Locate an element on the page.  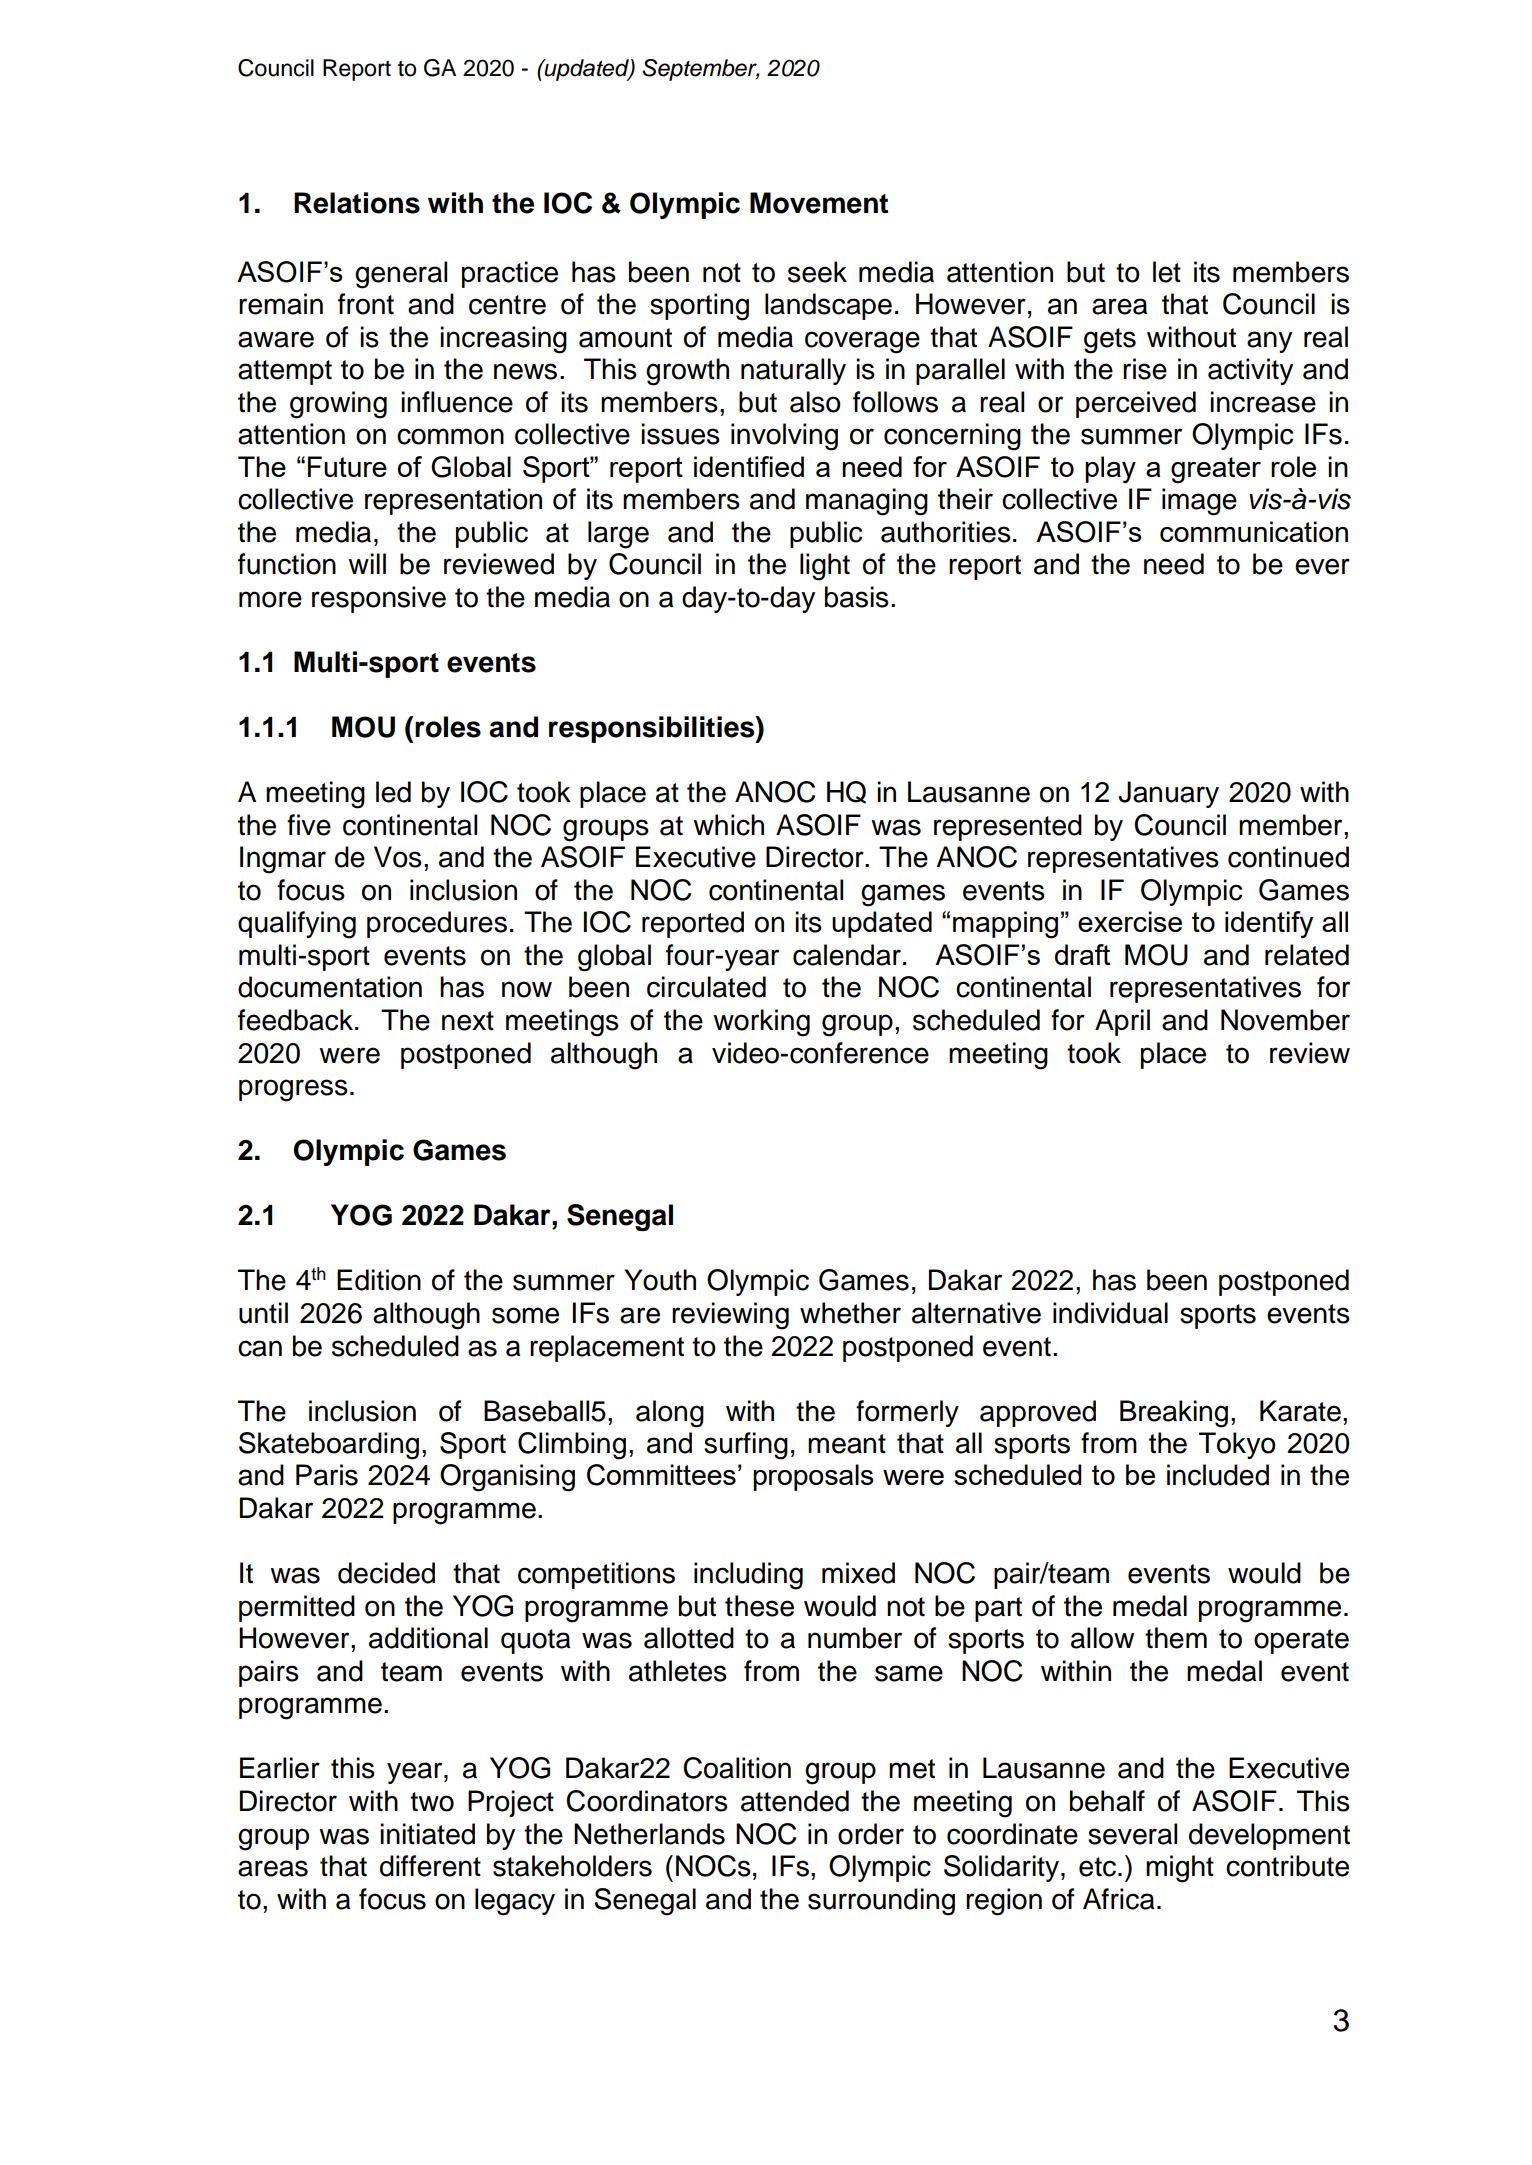
initiated is located at coordinates (427, 1834).
